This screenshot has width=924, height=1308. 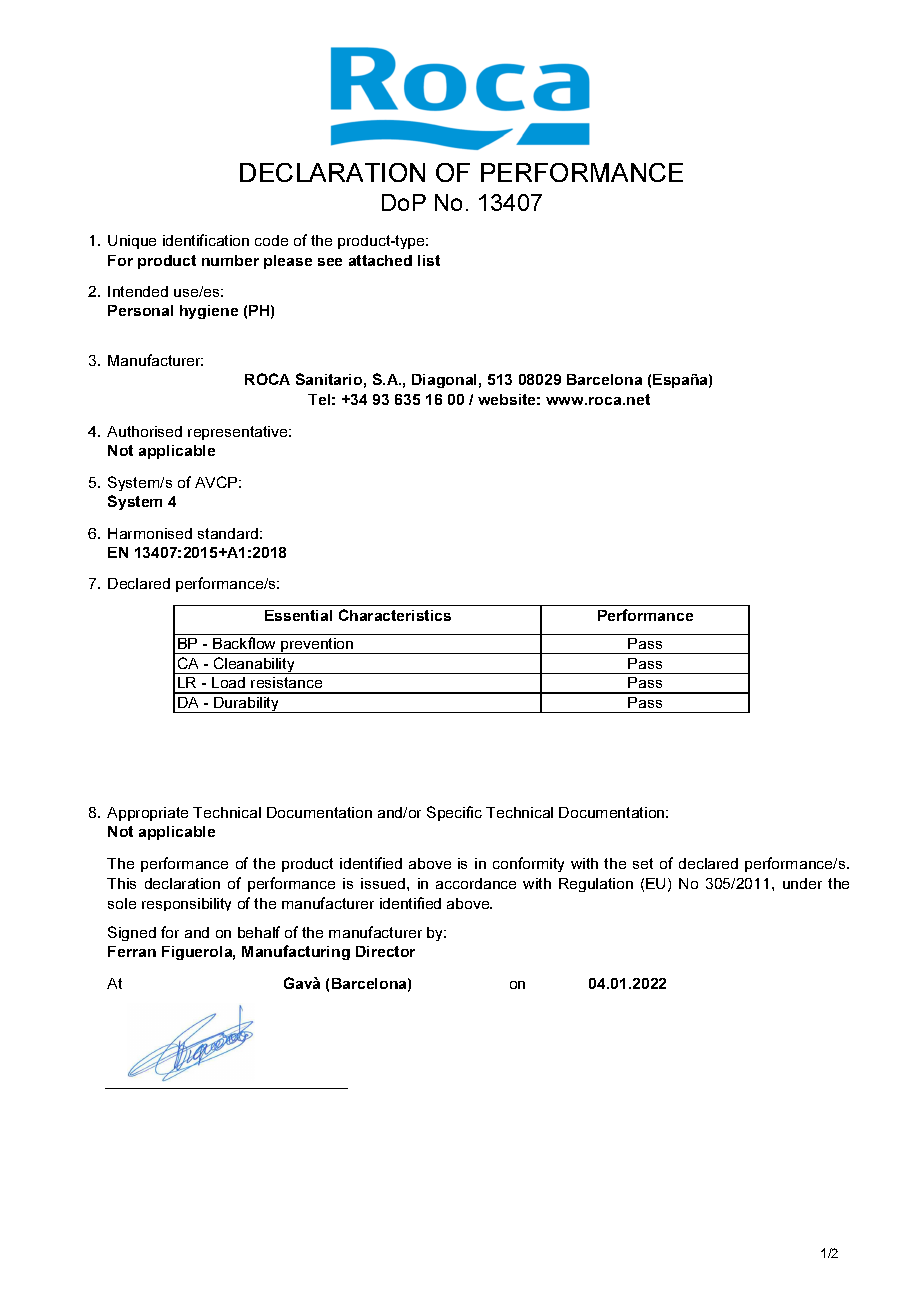 What do you see at coordinates (395, 615) in the screenshot?
I see `Characteristics` at bounding box center [395, 615].
